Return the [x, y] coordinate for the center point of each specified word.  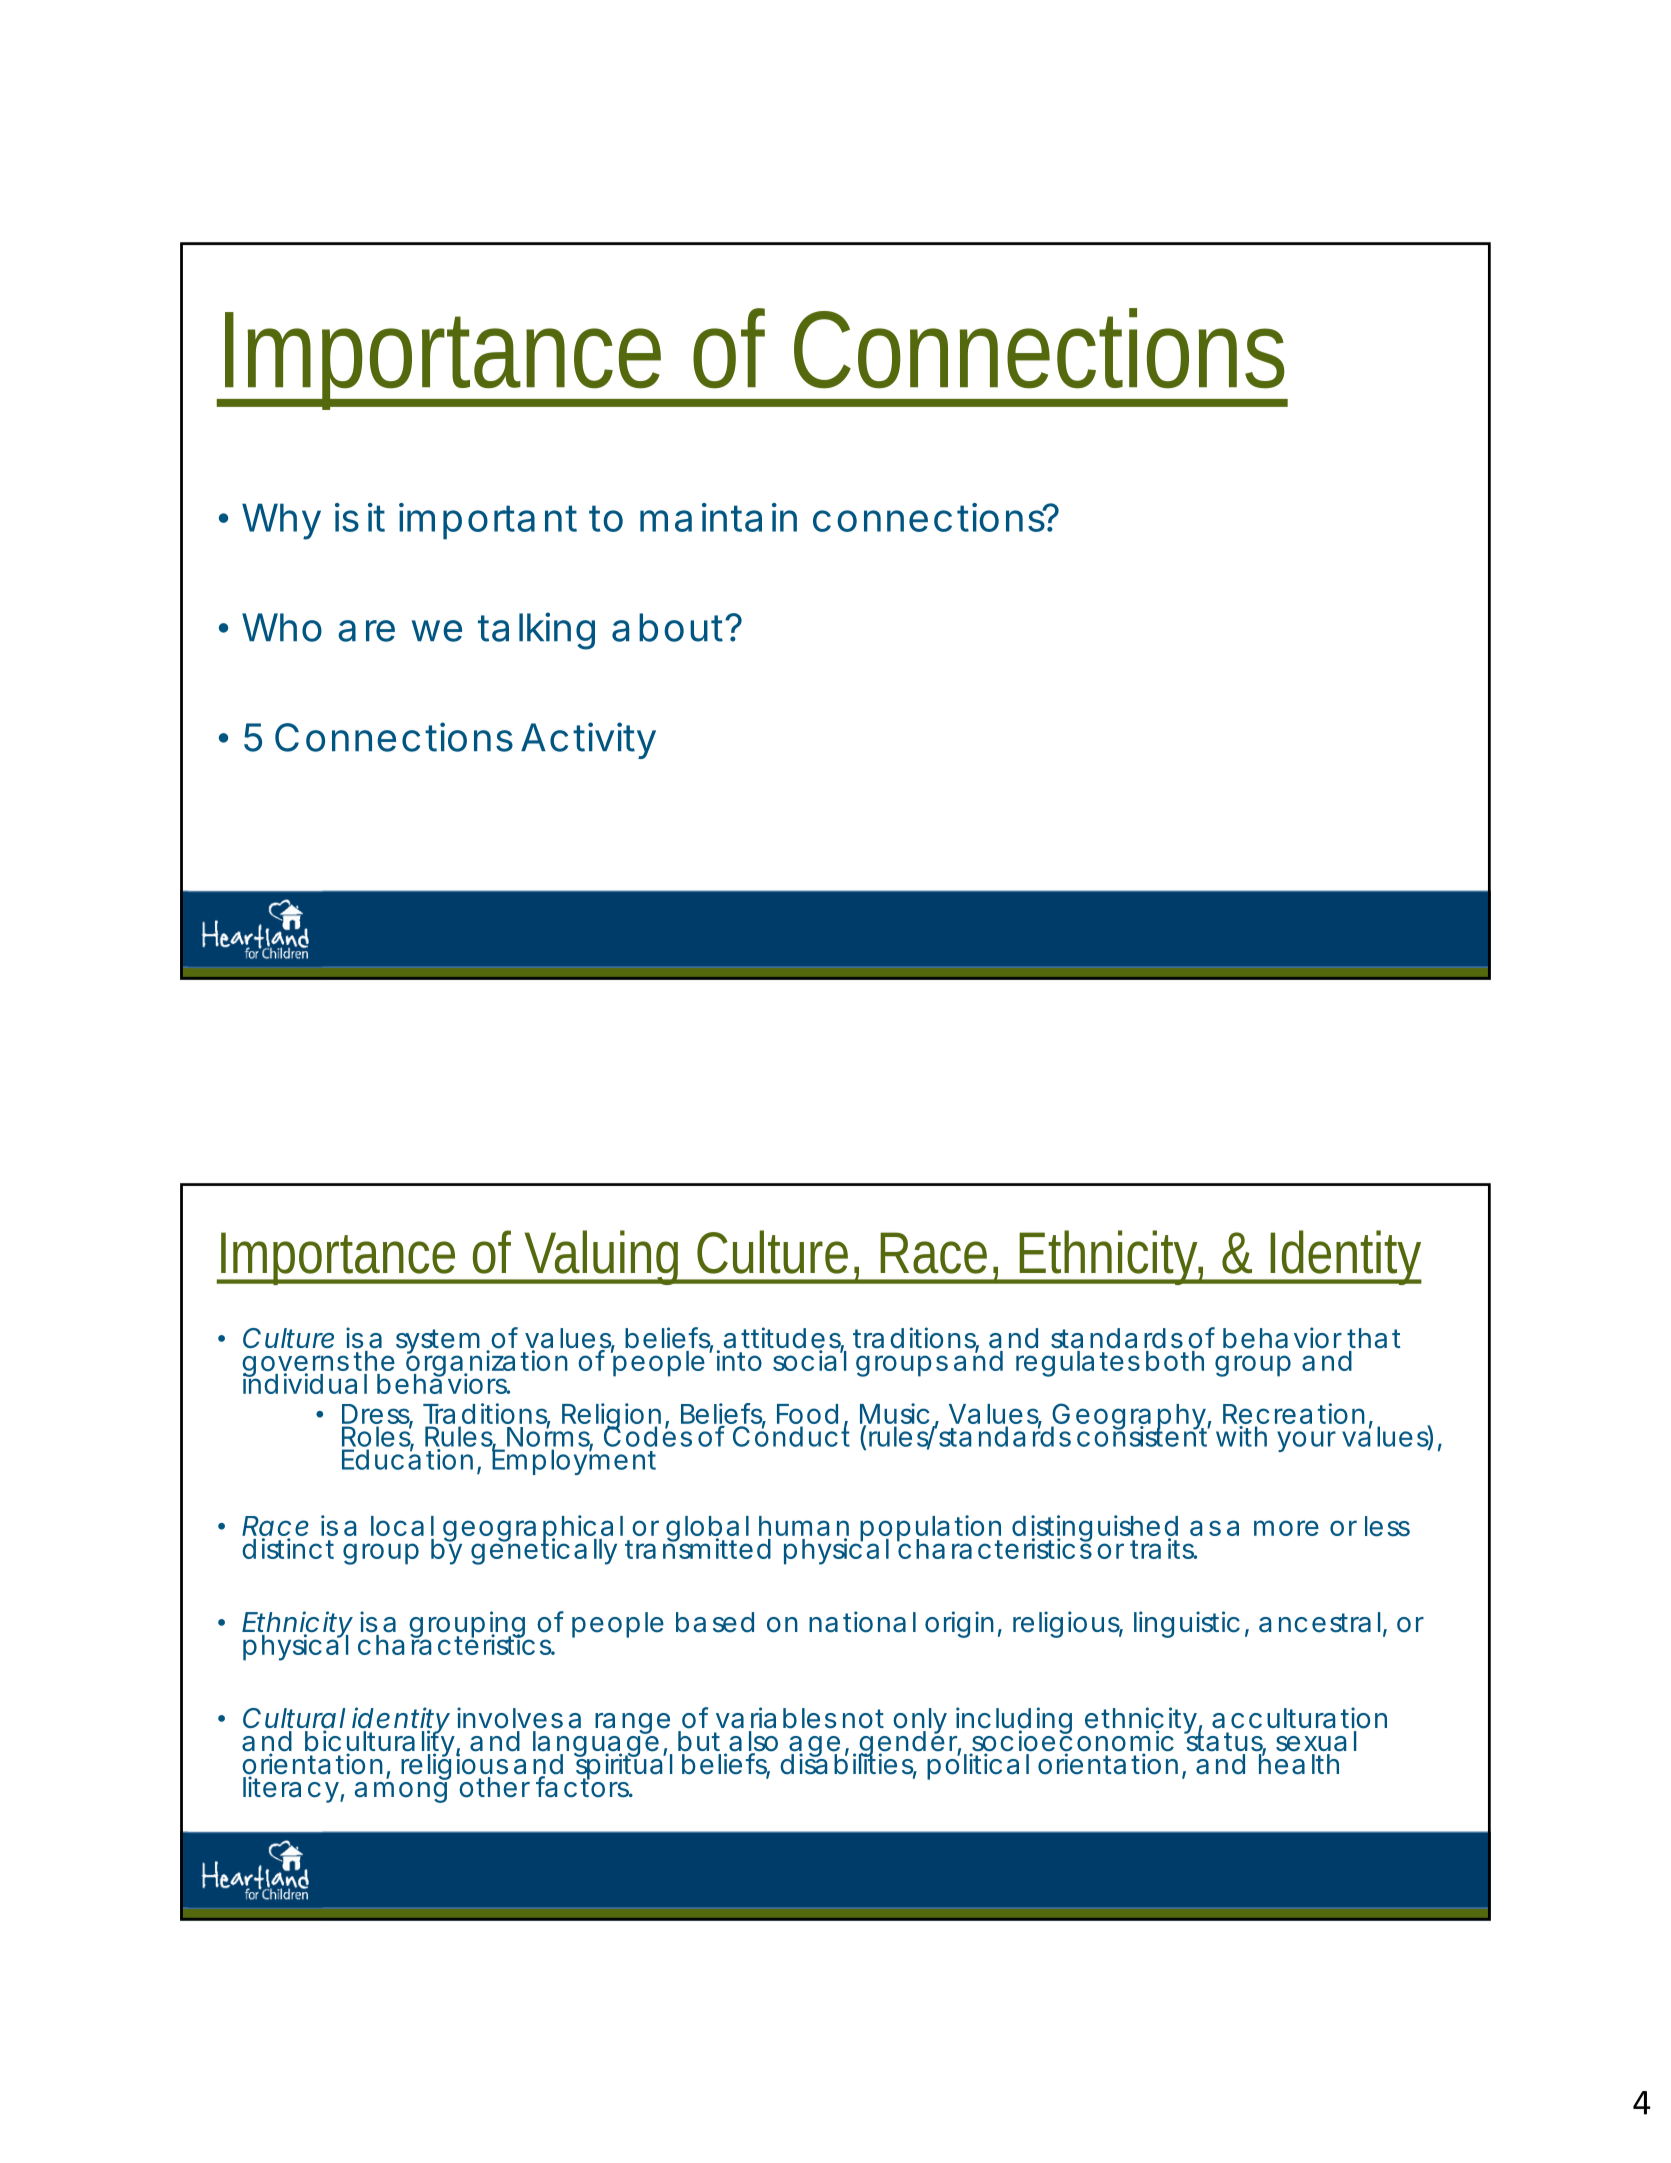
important [488, 521]
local [402, 1526]
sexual [1316, 1741]
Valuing [602, 1257]
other [494, 1787]
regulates [1078, 1364]
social [810, 1360]
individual [305, 1383]
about [669, 627]
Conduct [791, 1435]
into [739, 1360]
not [863, 1719]
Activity [588, 740]
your [1306, 1441]
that [1374, 1338]
